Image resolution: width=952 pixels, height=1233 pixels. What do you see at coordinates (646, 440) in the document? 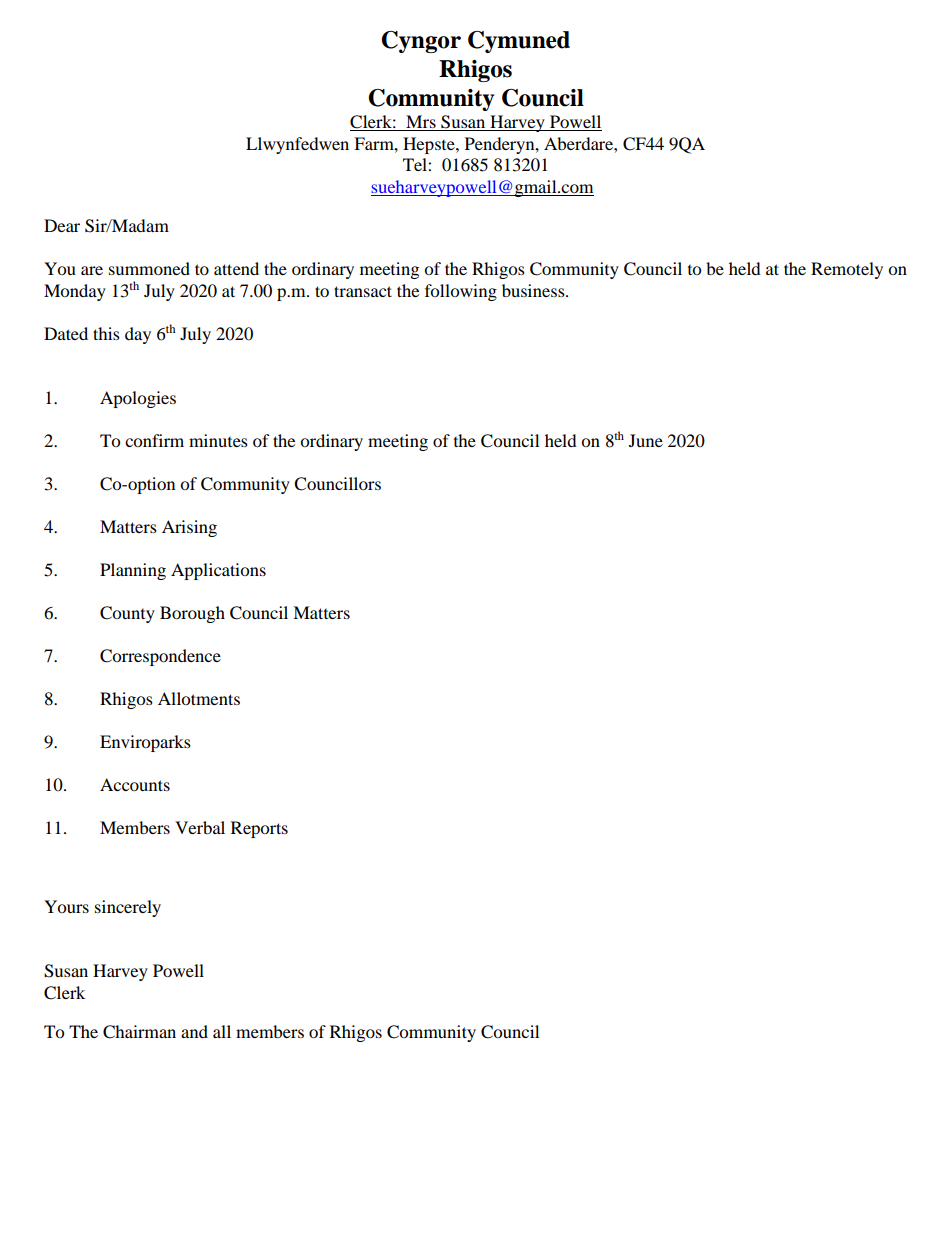
I see `June` at bounding box center [646, 440].
